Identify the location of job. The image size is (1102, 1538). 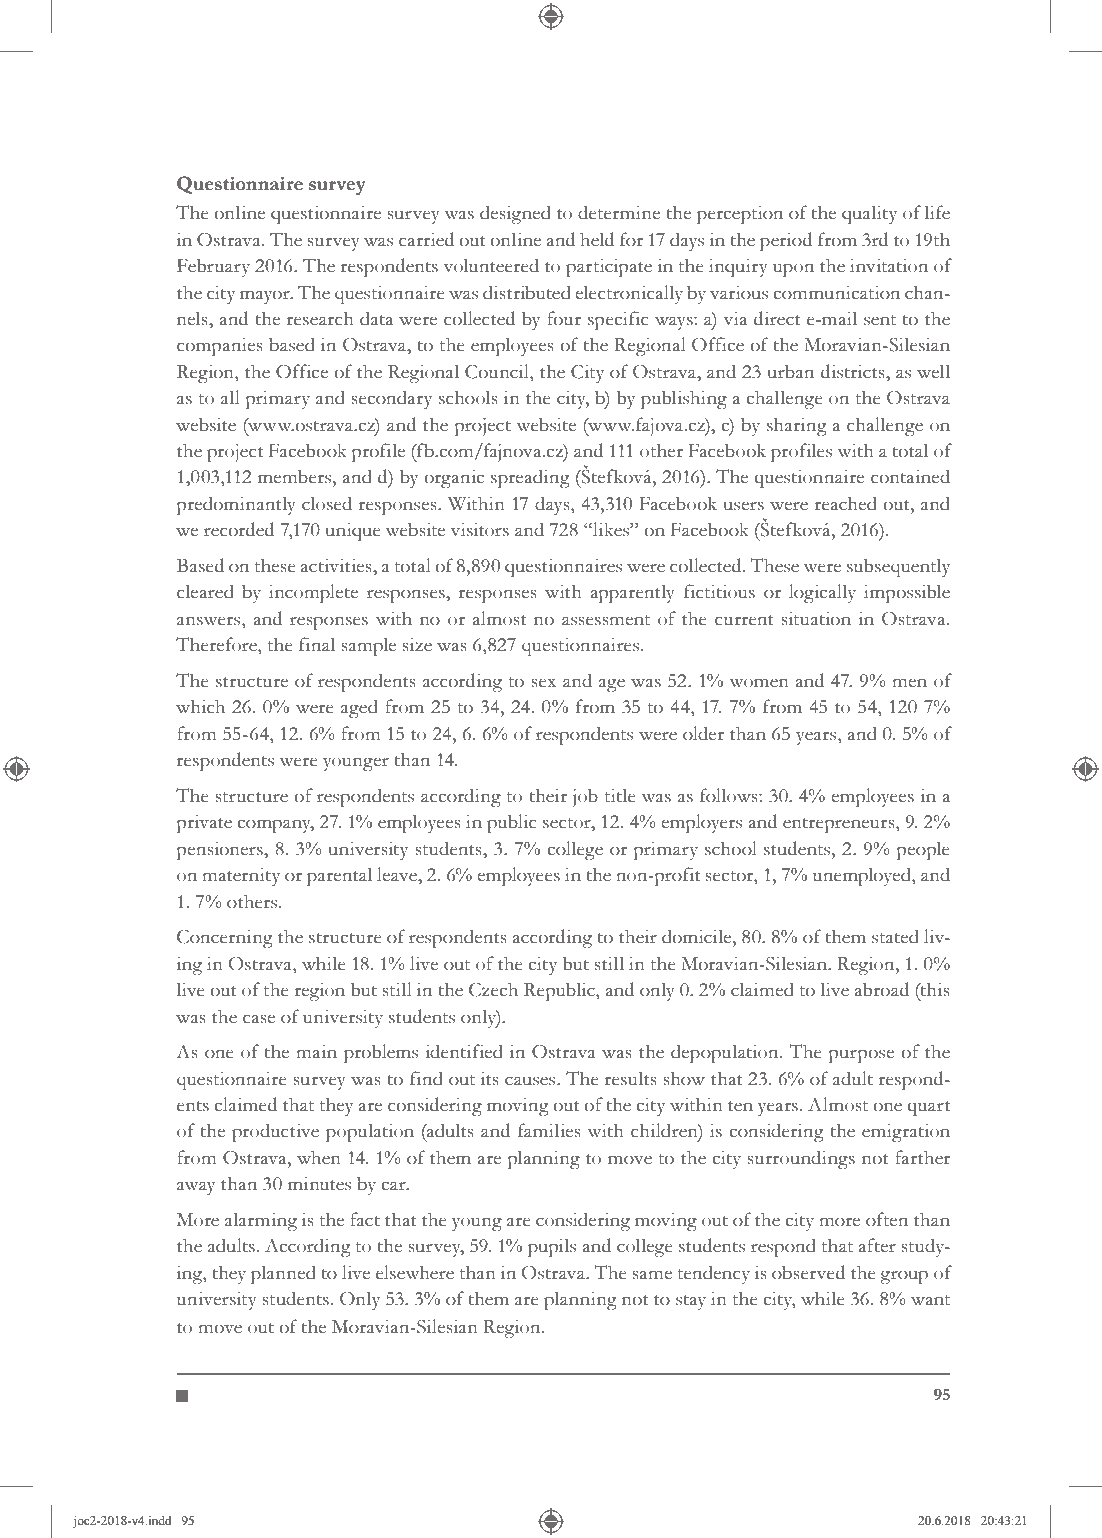
(585, 797).
